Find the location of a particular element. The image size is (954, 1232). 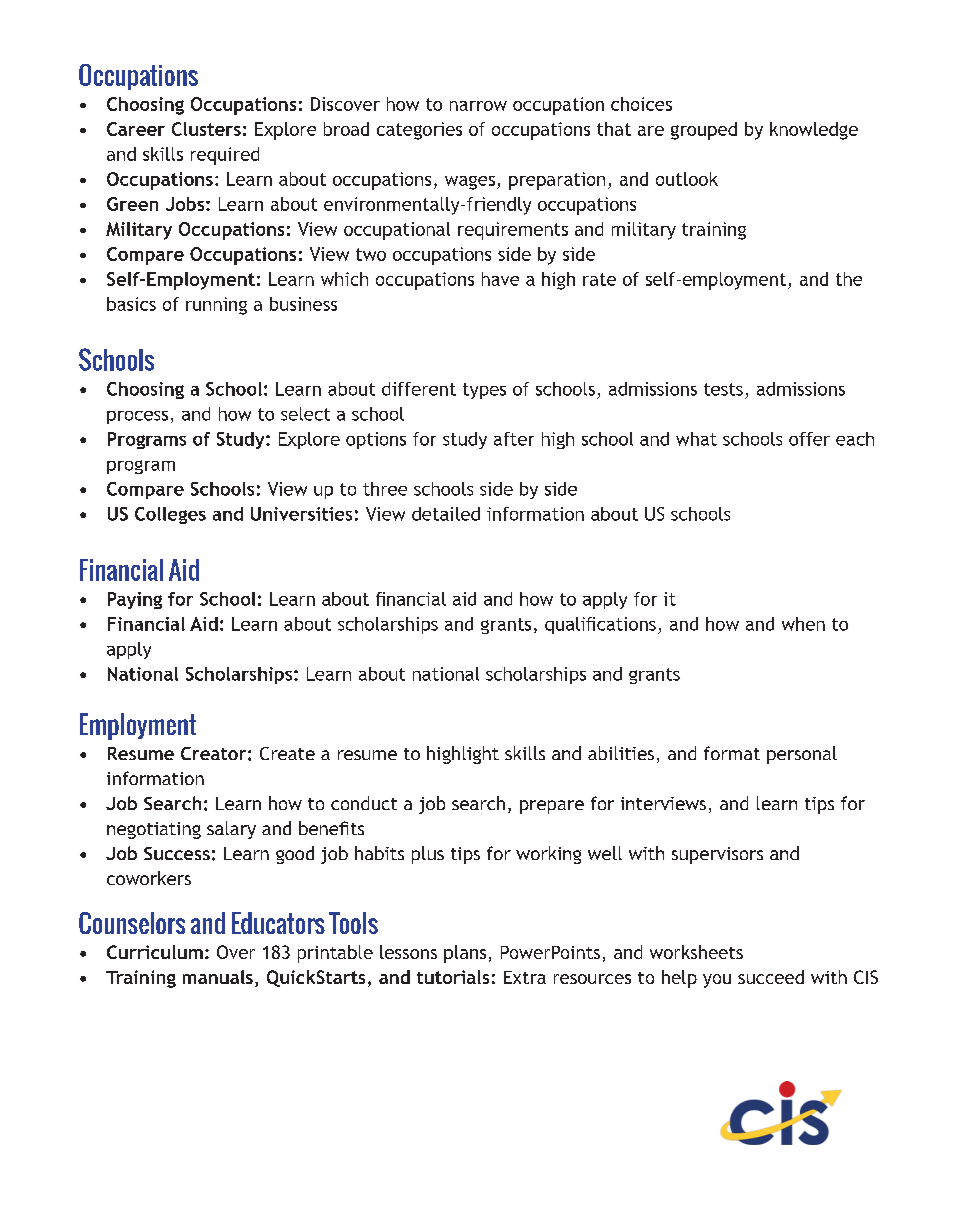

succeed is located at coordinates (771, 977).
